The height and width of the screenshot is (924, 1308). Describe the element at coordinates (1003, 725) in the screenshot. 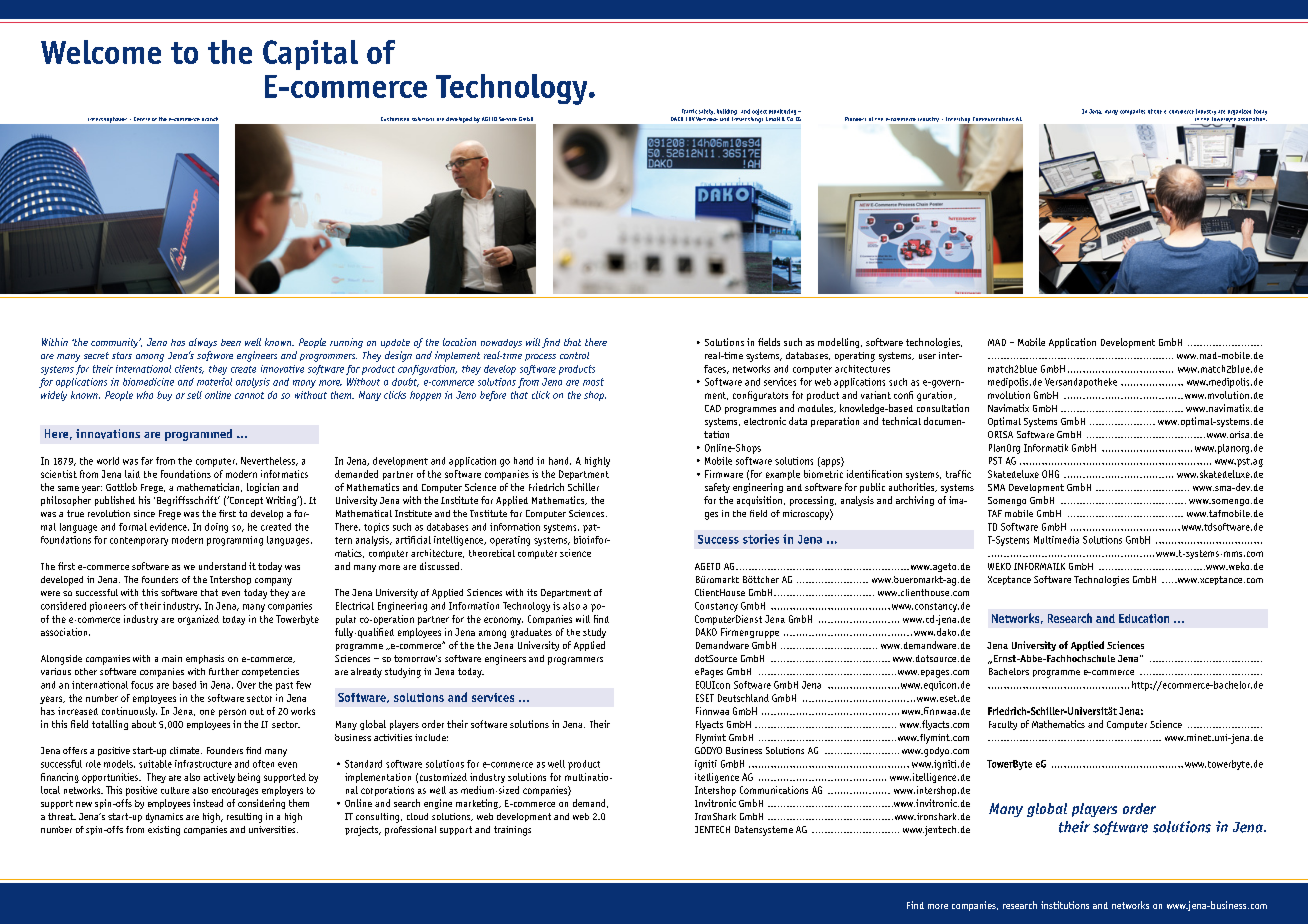

I see `Faculty` at that location.
